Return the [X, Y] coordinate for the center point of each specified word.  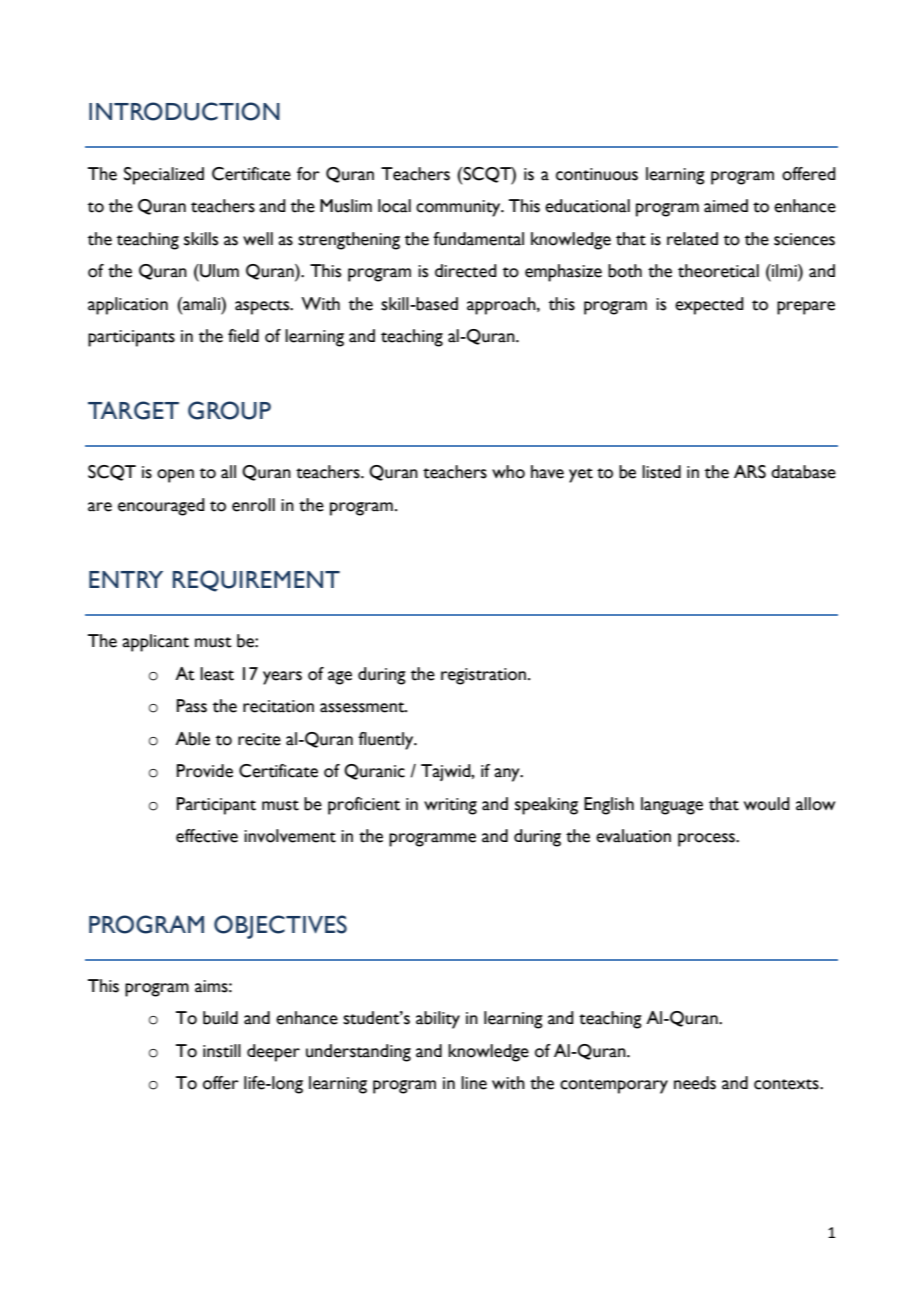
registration [483, 676]
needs [695, 1083]
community [459, 208]
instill [222, 1051]
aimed [726, 206]
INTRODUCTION [184, 111]
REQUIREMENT [256, 581]
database [803, 472]
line [474, 1083]
